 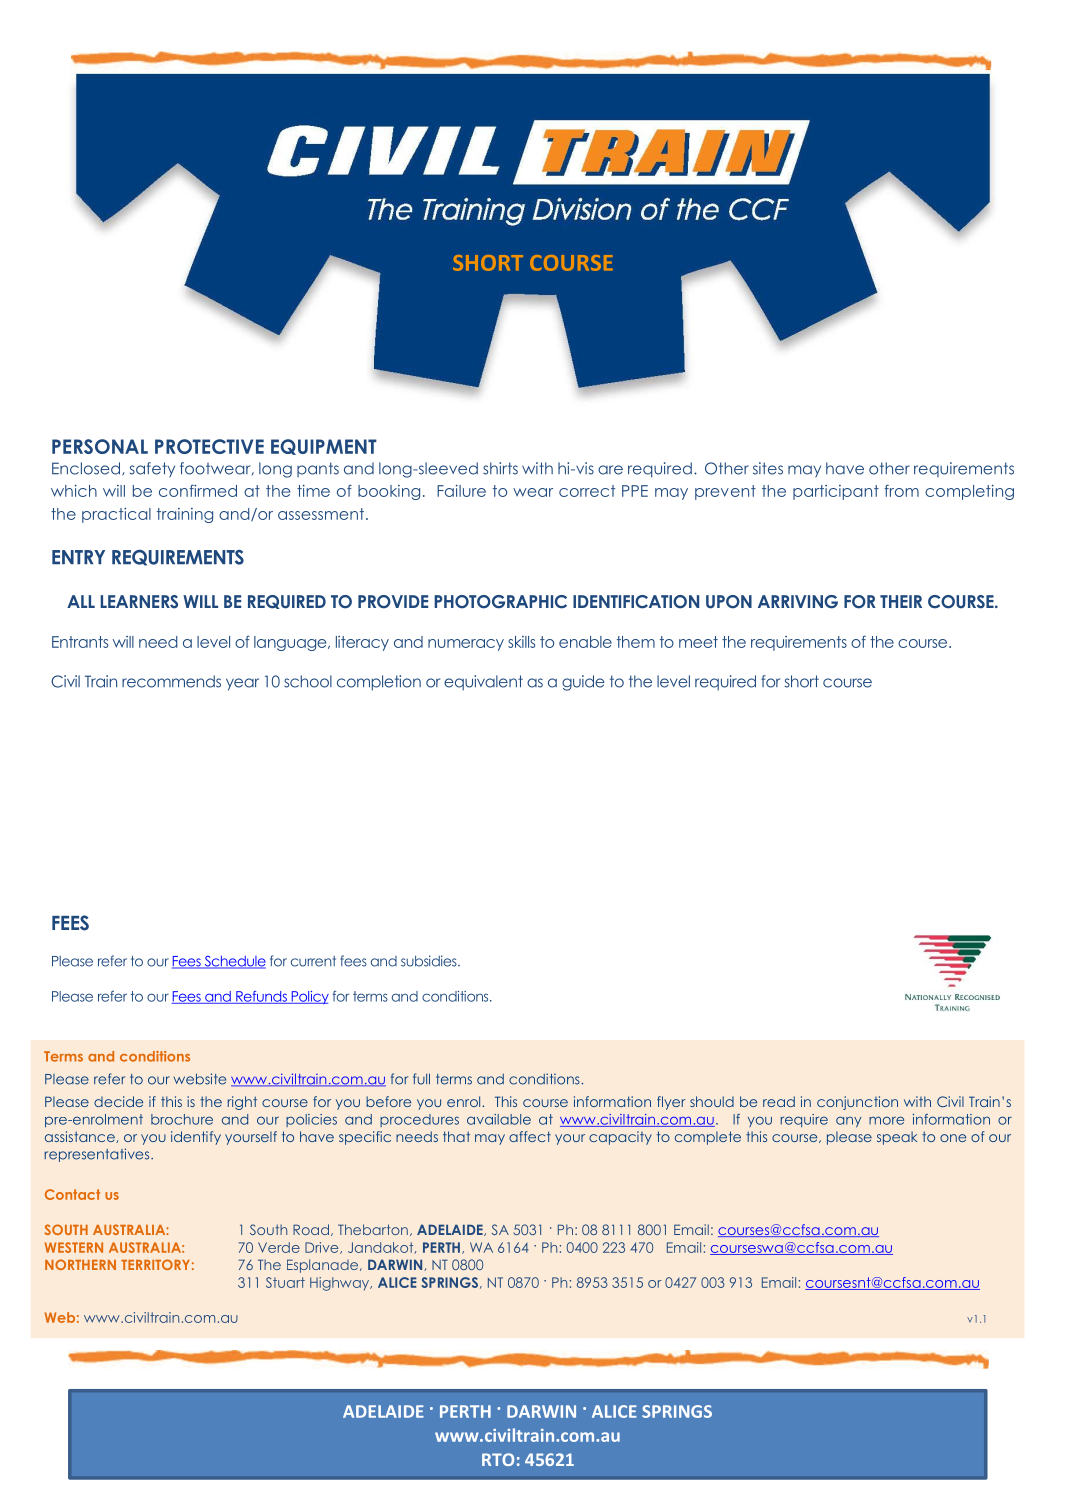 What do you see at coordinates (583, 683) in the screenshot?
I see `guide` at bounding box center [583, 683].
